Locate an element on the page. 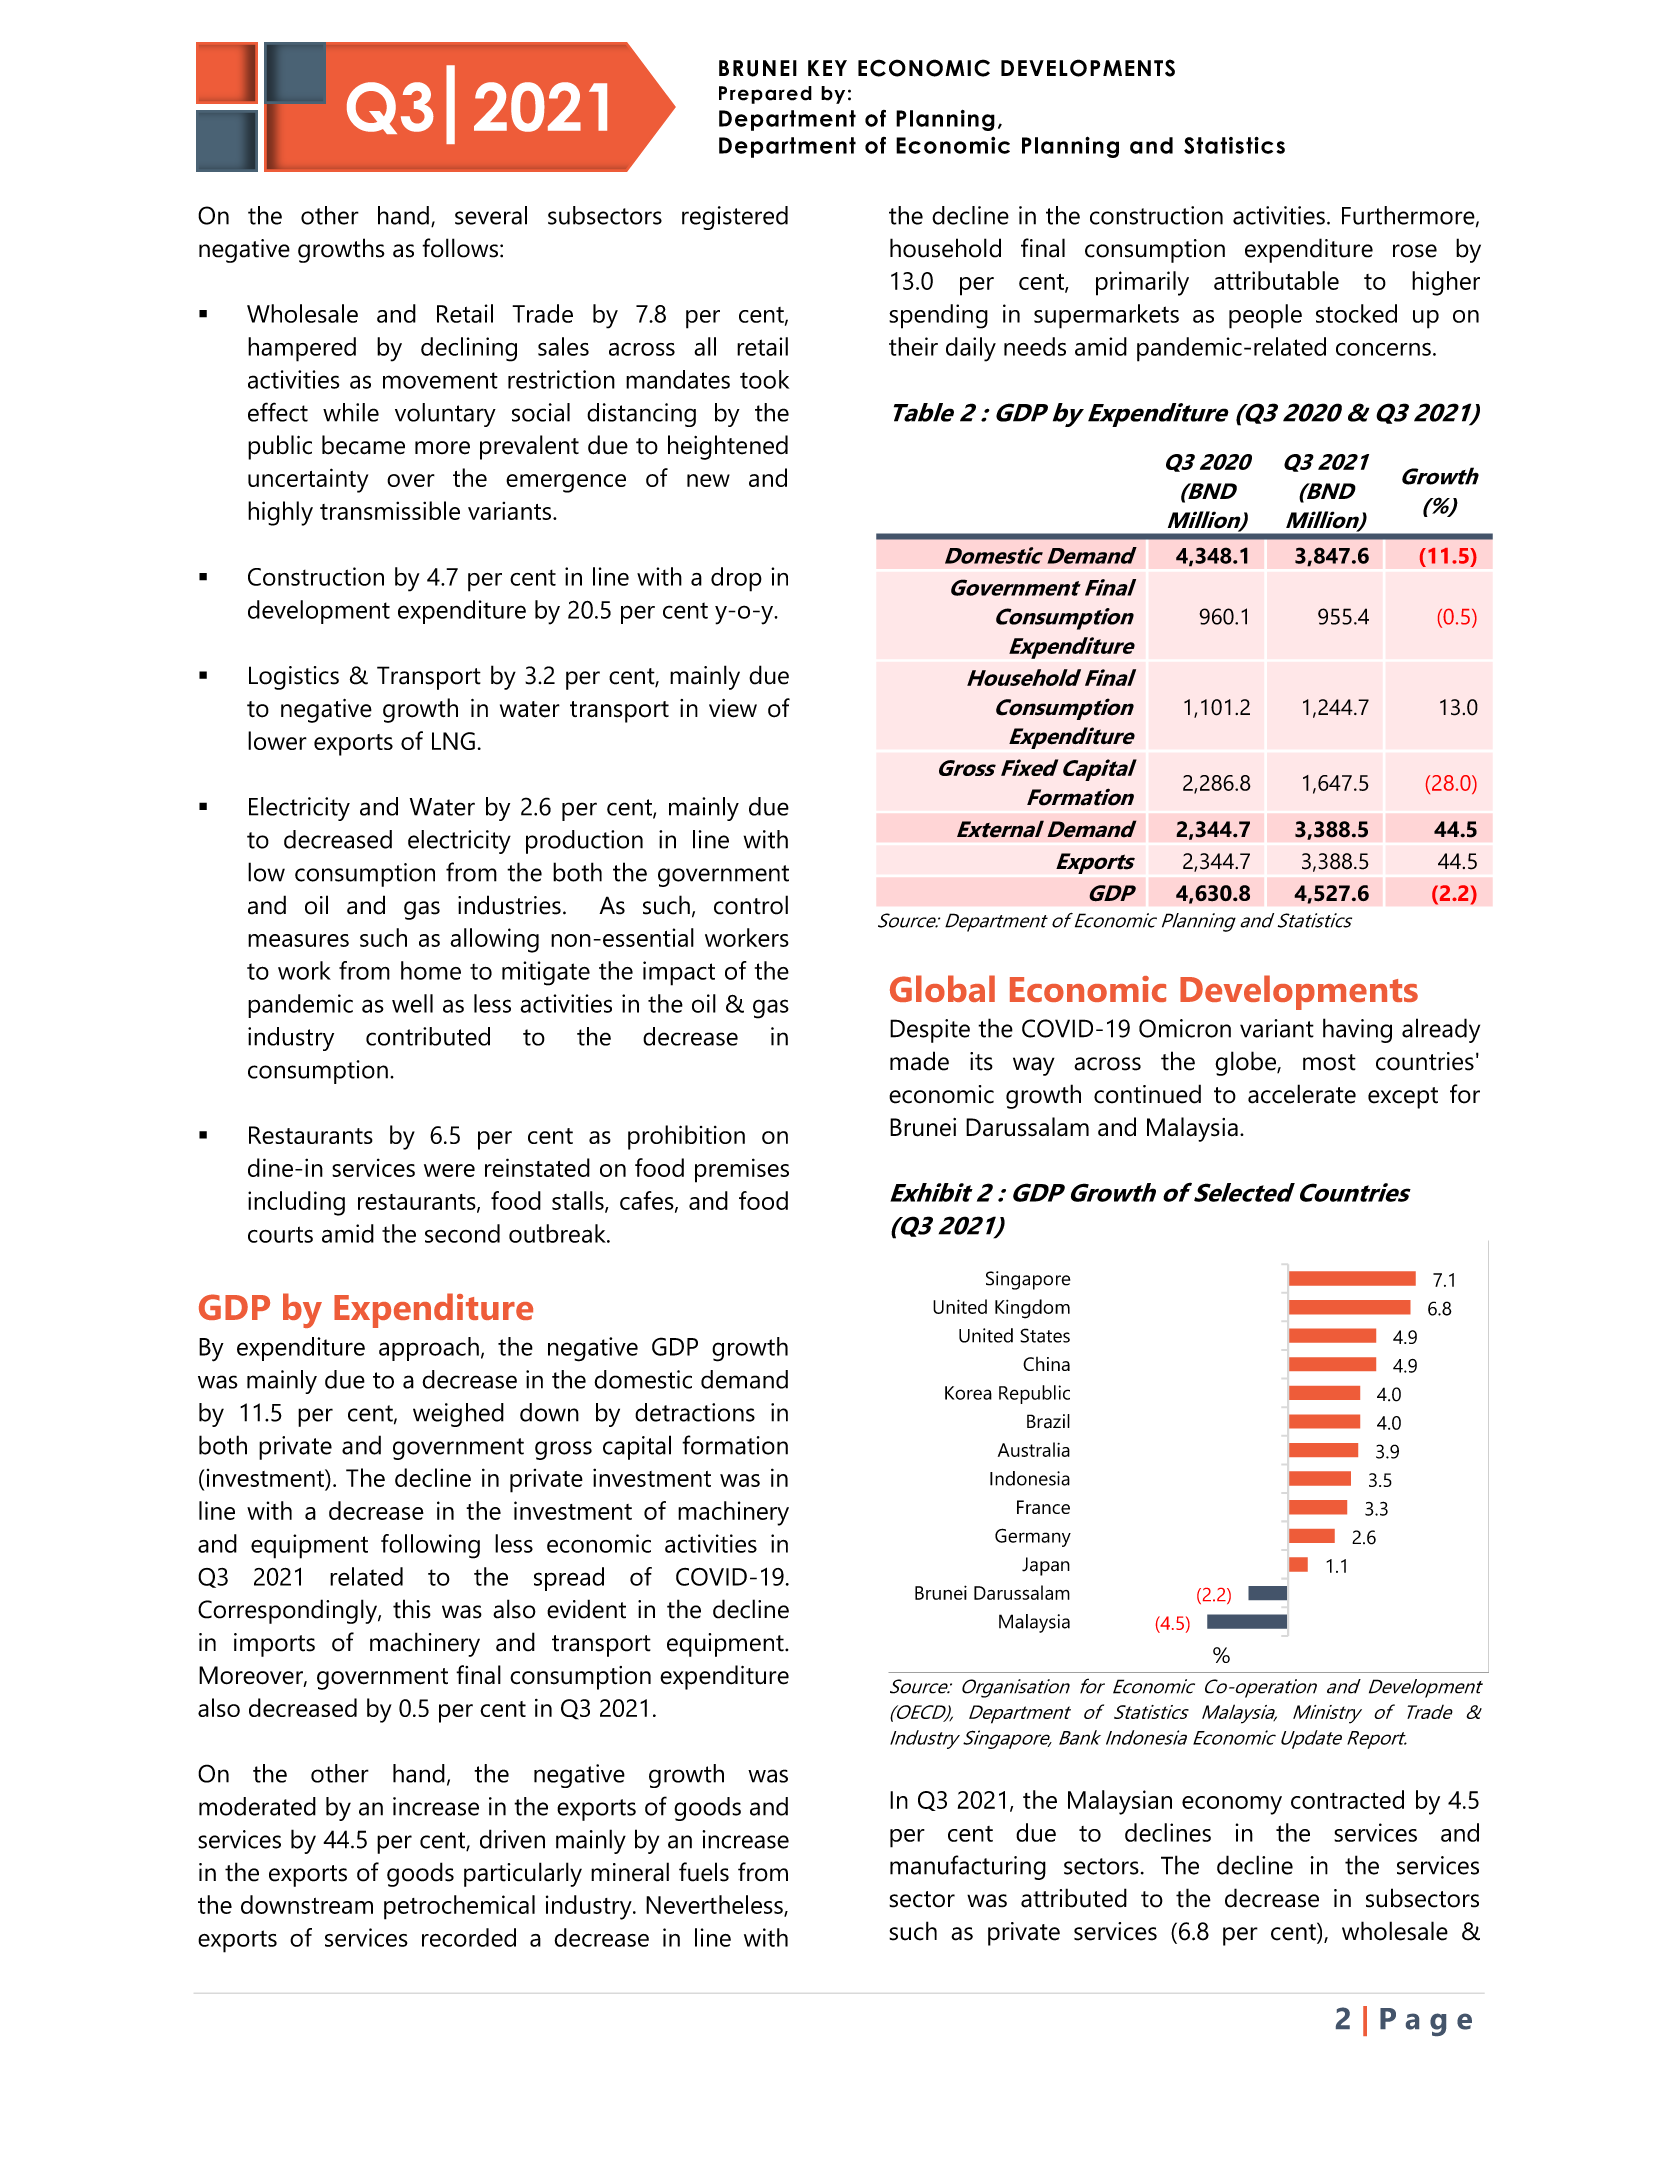 The height and width of the document is (2172, 1678). Despite is located at coordinates (930, 1031).
